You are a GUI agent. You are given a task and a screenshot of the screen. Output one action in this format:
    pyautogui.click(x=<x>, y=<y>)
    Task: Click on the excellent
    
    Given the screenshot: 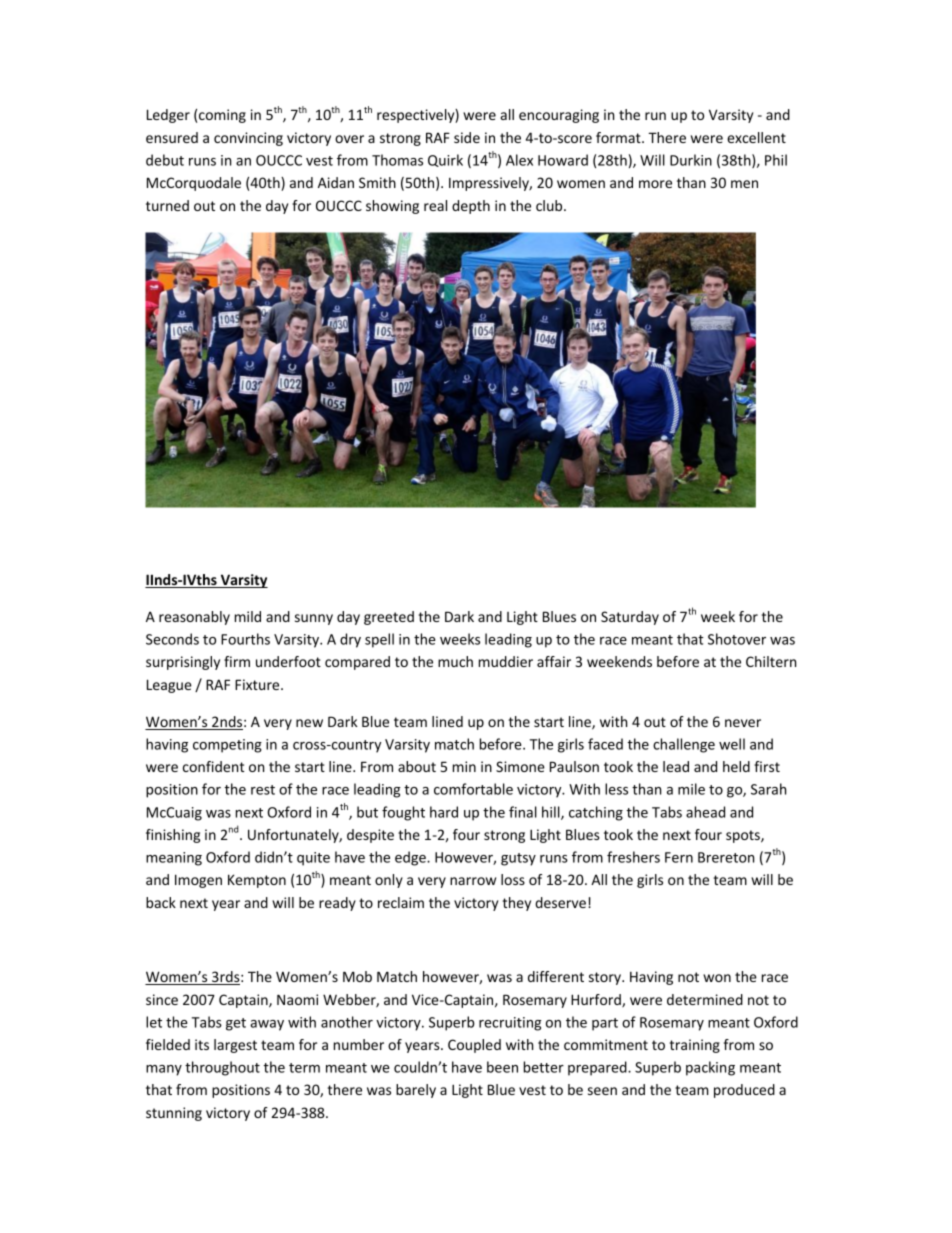 What is the action you would take?
    pyautogui.click(x=756, y=137)
